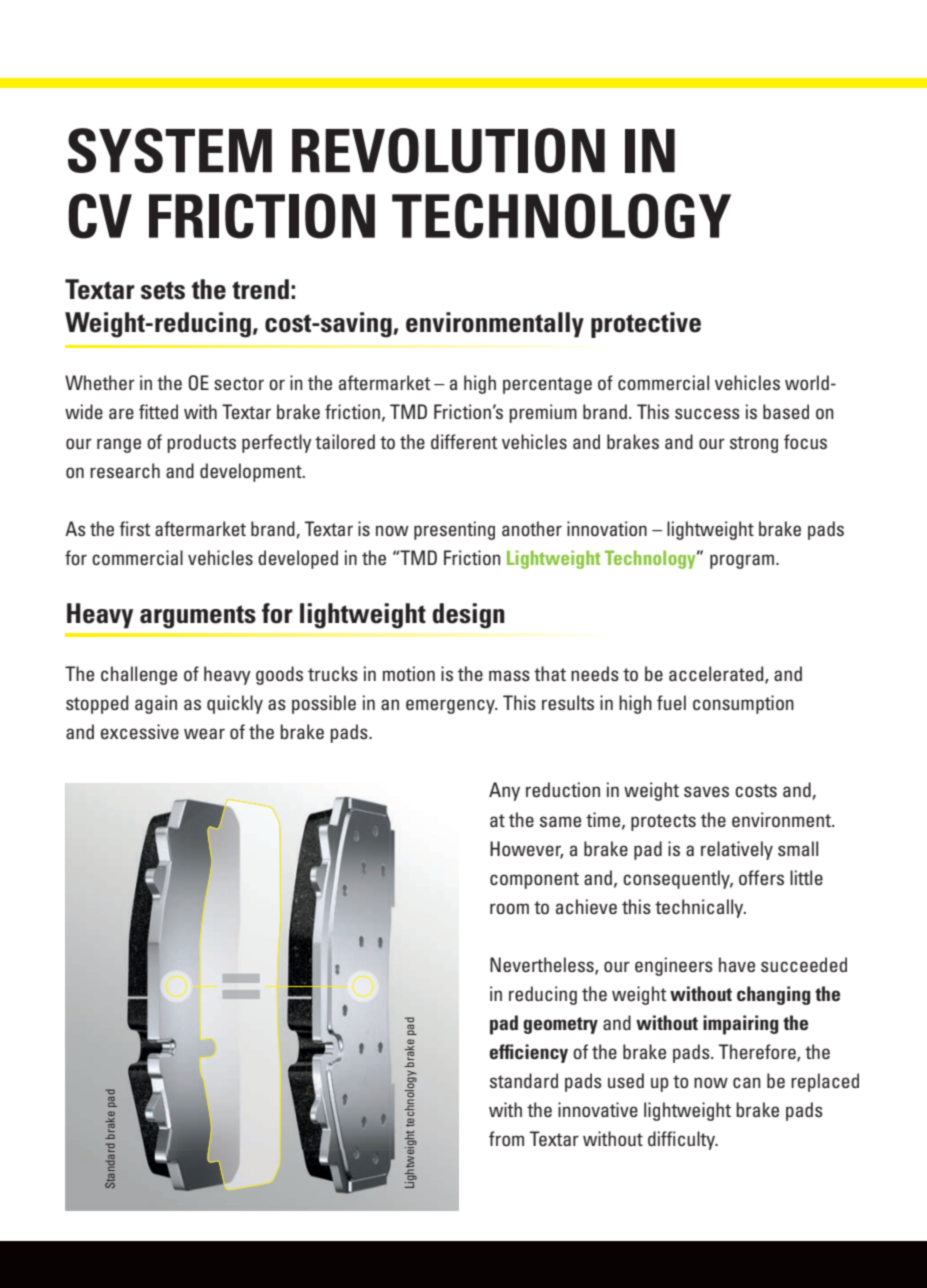 This page has height=1288, width=927. What do you see at coordinates (504, 791) in the page?
I see `Any` at bounding box center [504, 791].
